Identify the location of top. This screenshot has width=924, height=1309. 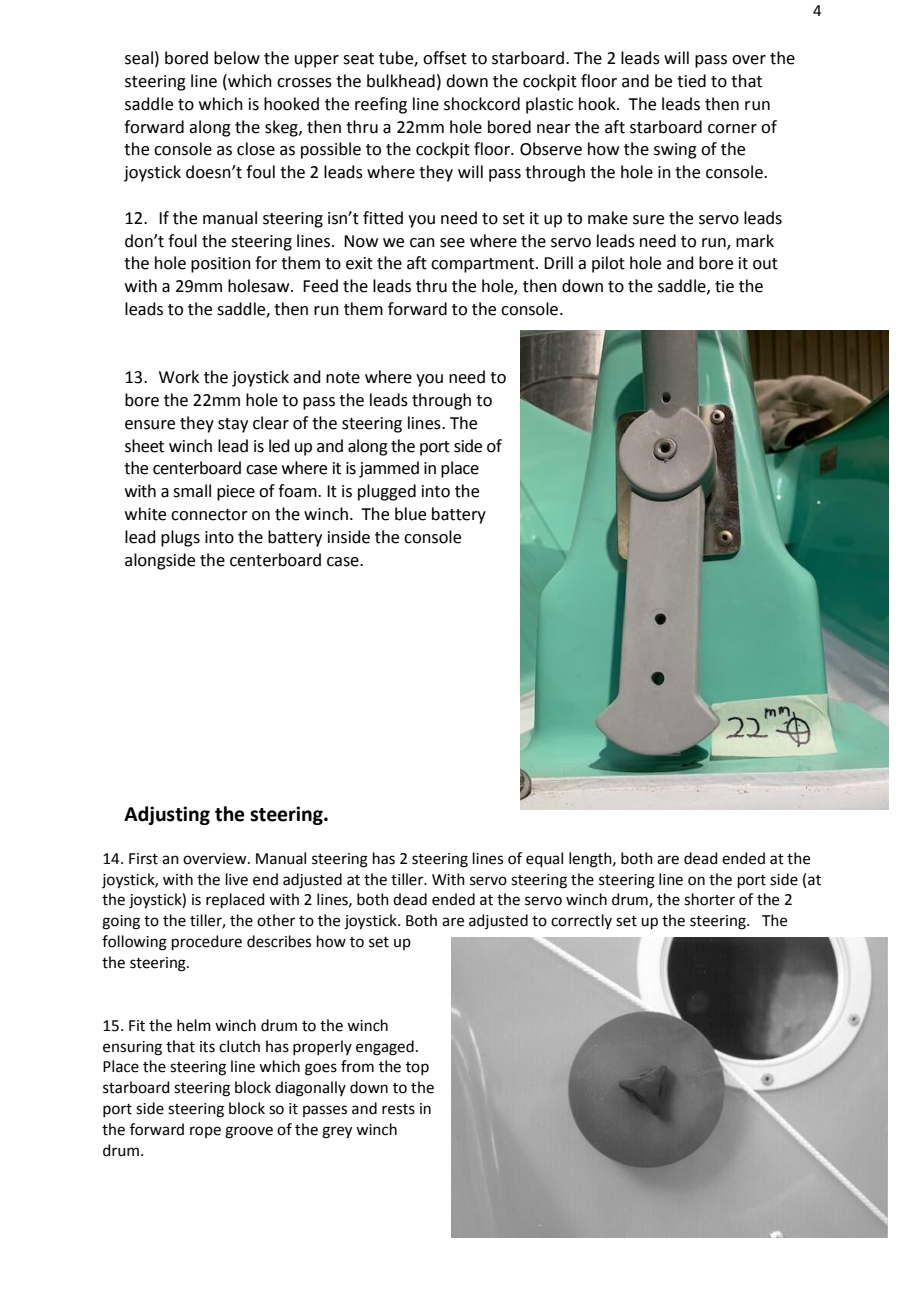
(417, 1068).
